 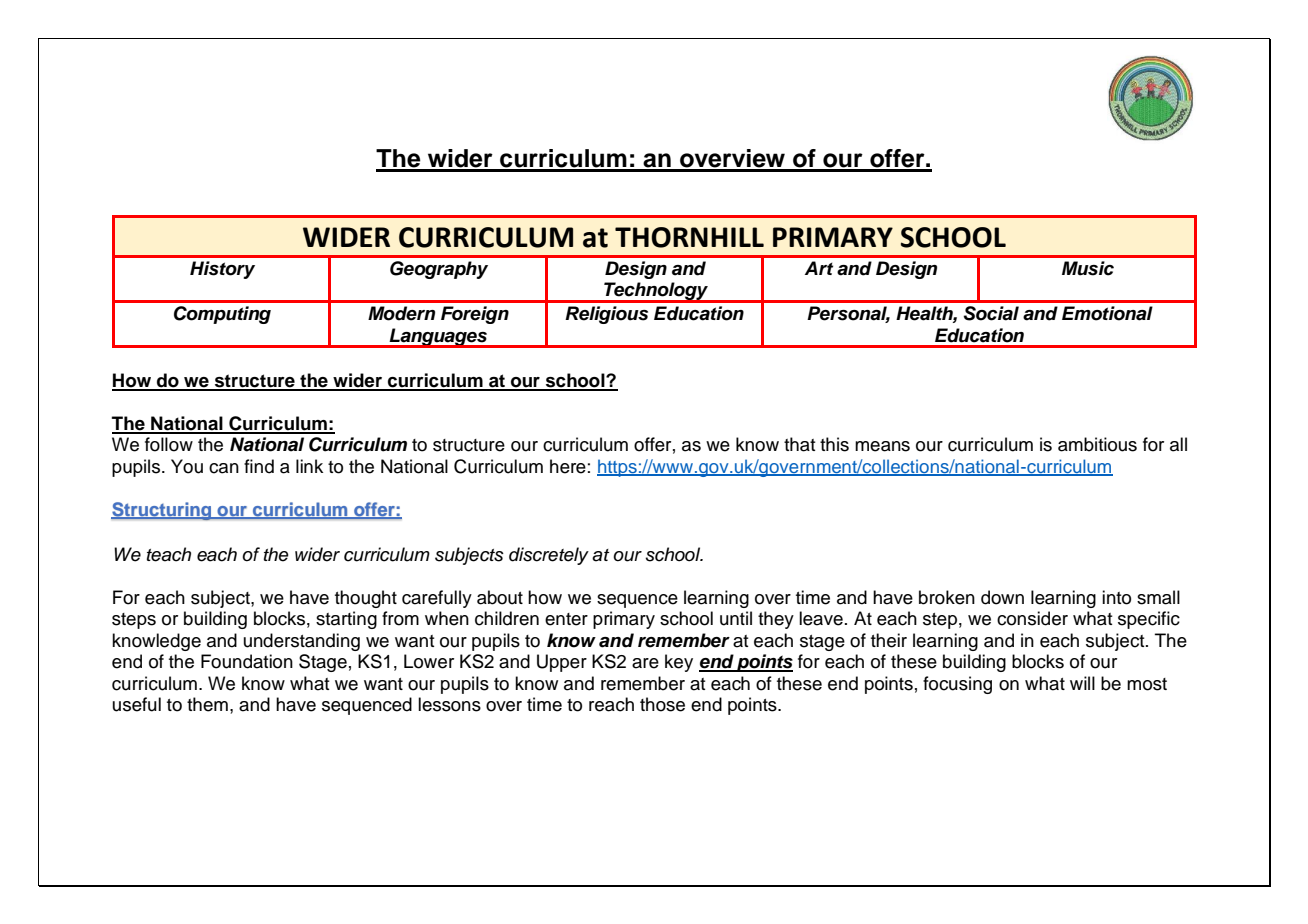 I want to click on THORNHILL, so click(x=689, y=237).
